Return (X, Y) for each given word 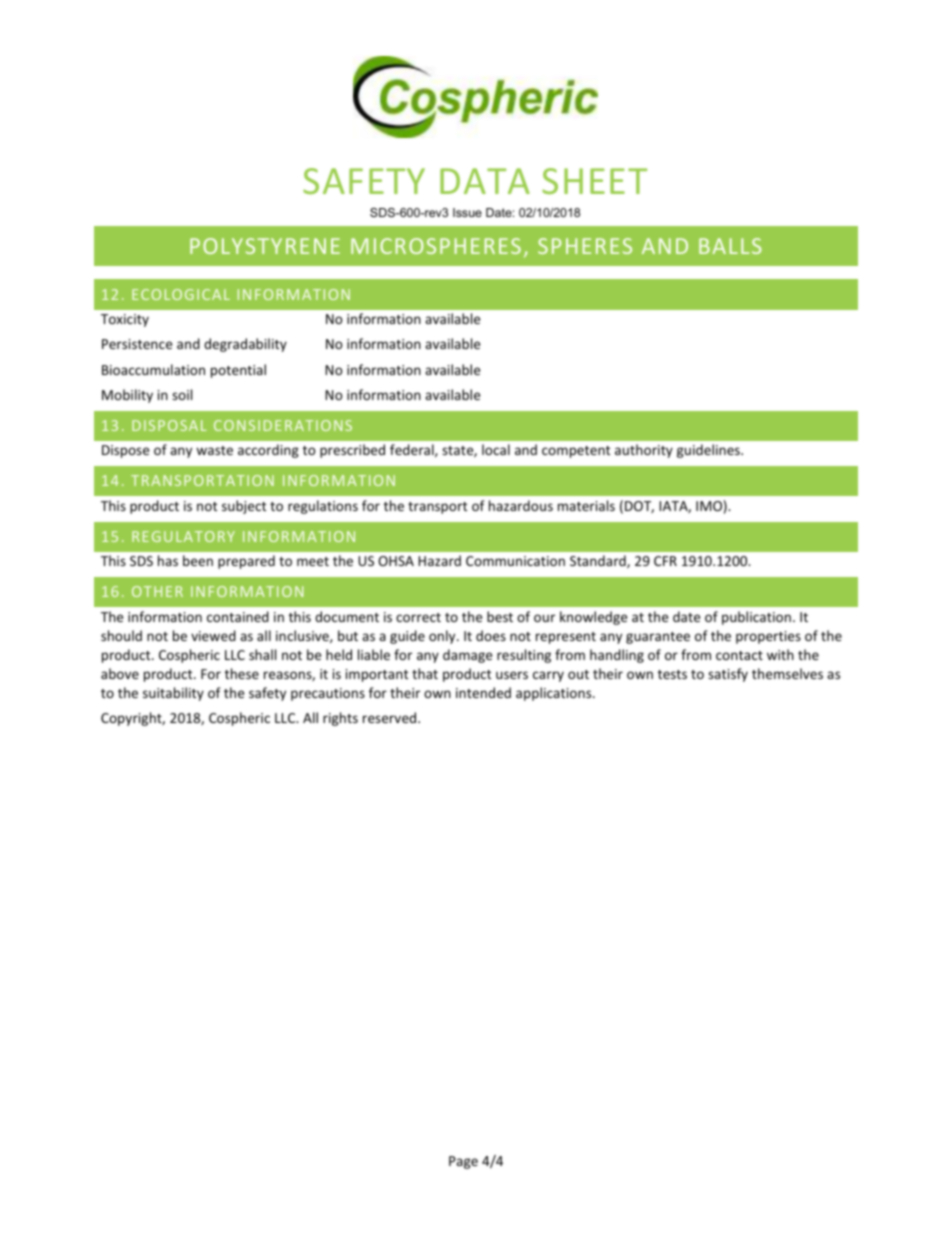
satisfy (728, 675)
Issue (467, 212)
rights (340, 719)
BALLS (730, 246)
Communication (515, 561)
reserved (391, 717)
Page (463, 1162)
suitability (173, 694)
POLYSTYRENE (265, 246)
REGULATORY (183, 536)
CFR (665, 561)
